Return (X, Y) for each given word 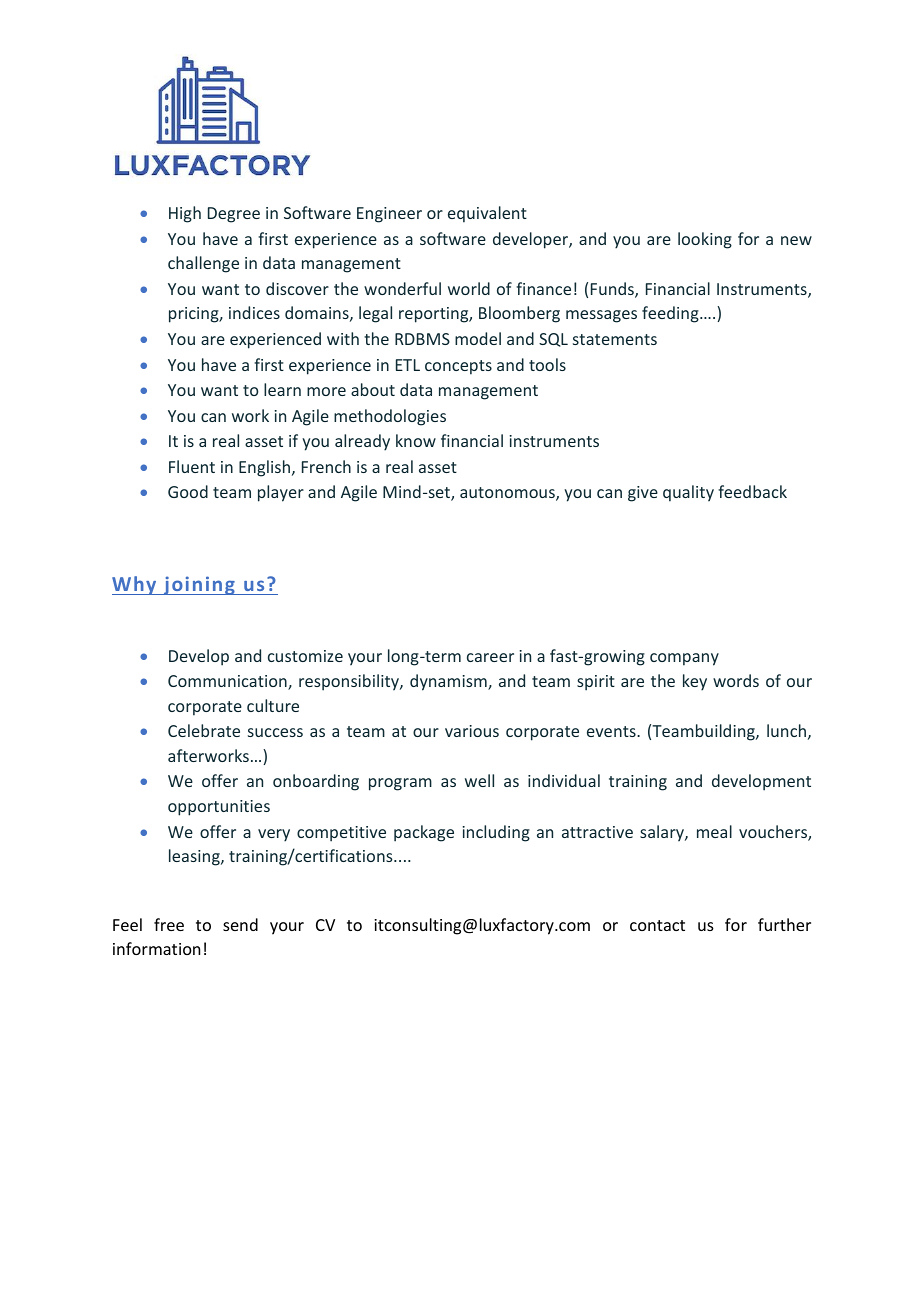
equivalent (487, 214)
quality (688, 493)
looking (705, 240)
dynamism (449, 682)
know (416, 440)
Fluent (192, 466)
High (185, 214)
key (695, 682)
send (240, 924)
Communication (228, 682)
